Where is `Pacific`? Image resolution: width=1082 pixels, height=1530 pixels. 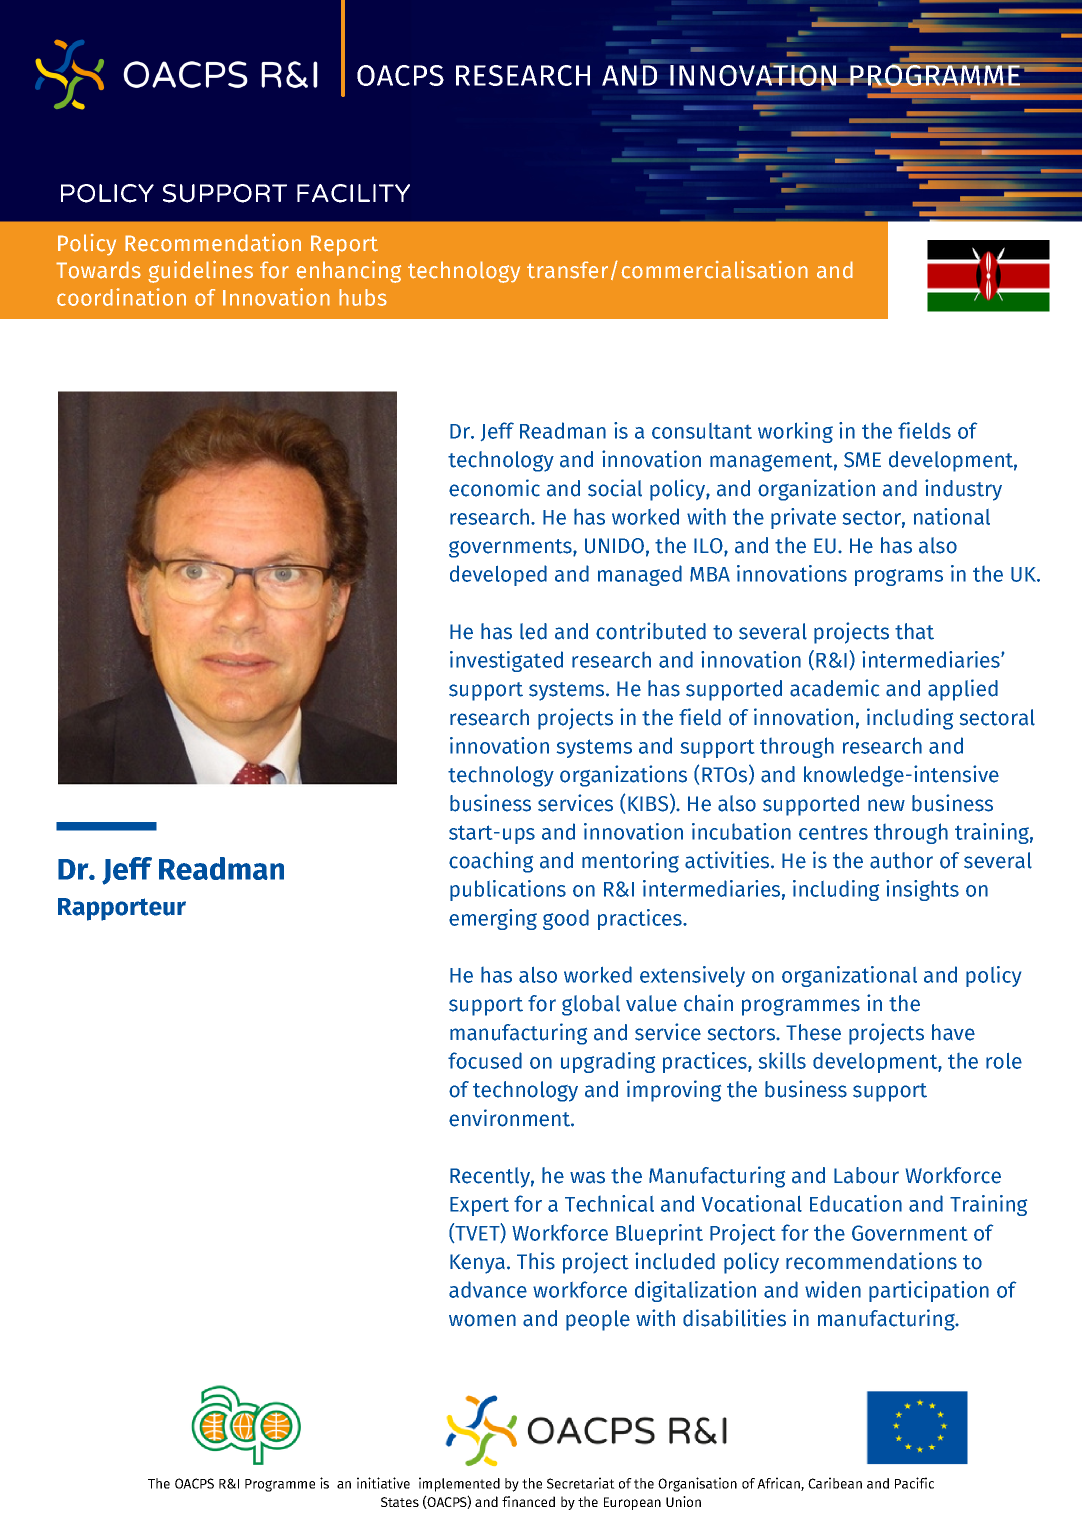
Pacific is located at coordinates (914, 1483).
